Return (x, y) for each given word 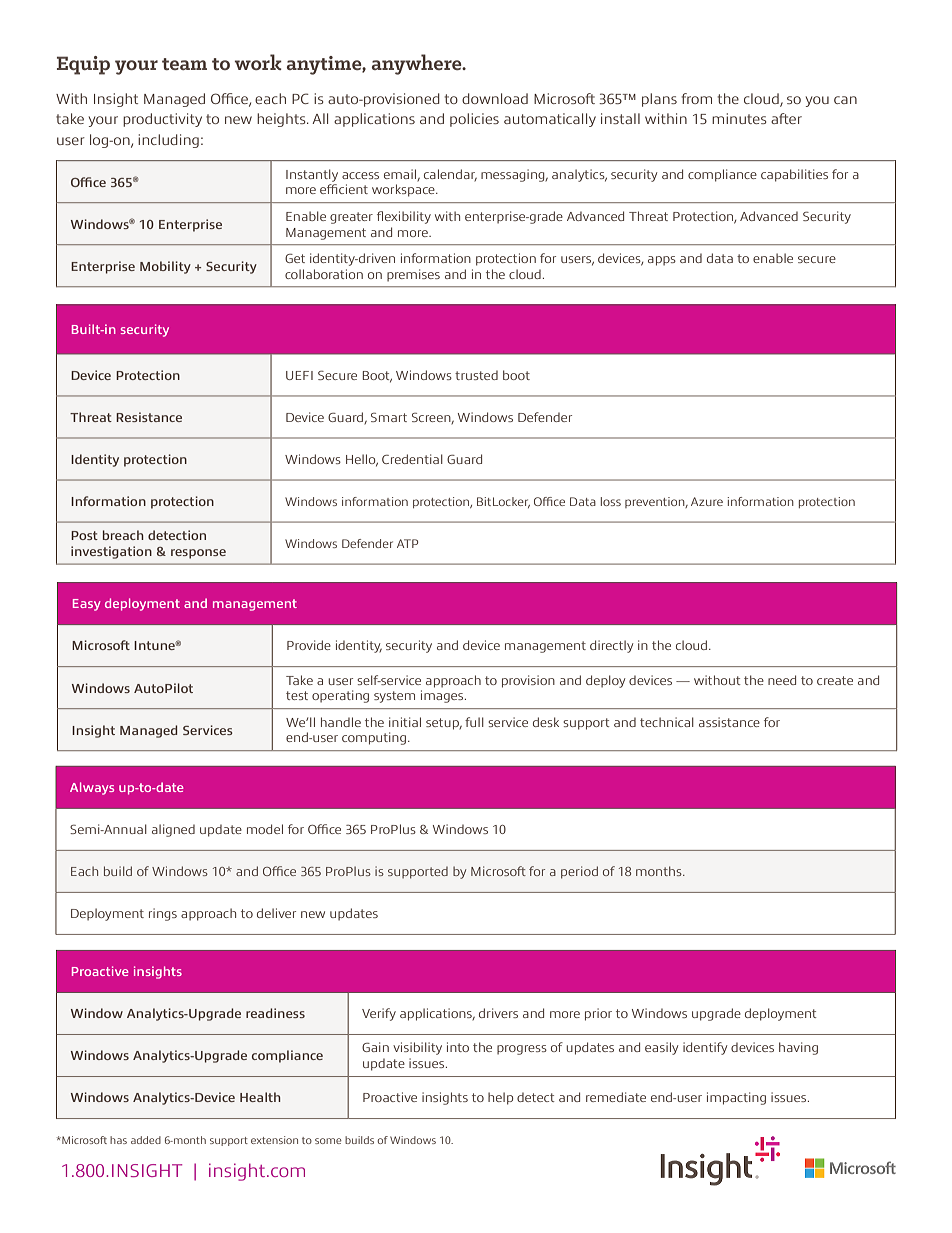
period (579, 872)
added (146, 1140)
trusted (476, 375)
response (198, 554)
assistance (729, 722)
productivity (162, 120)
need (782, 680)
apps (662, 261)
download (495, 98)
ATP (407, 543)
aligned (173, 830)
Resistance (149, 417)
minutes (739, 118)
